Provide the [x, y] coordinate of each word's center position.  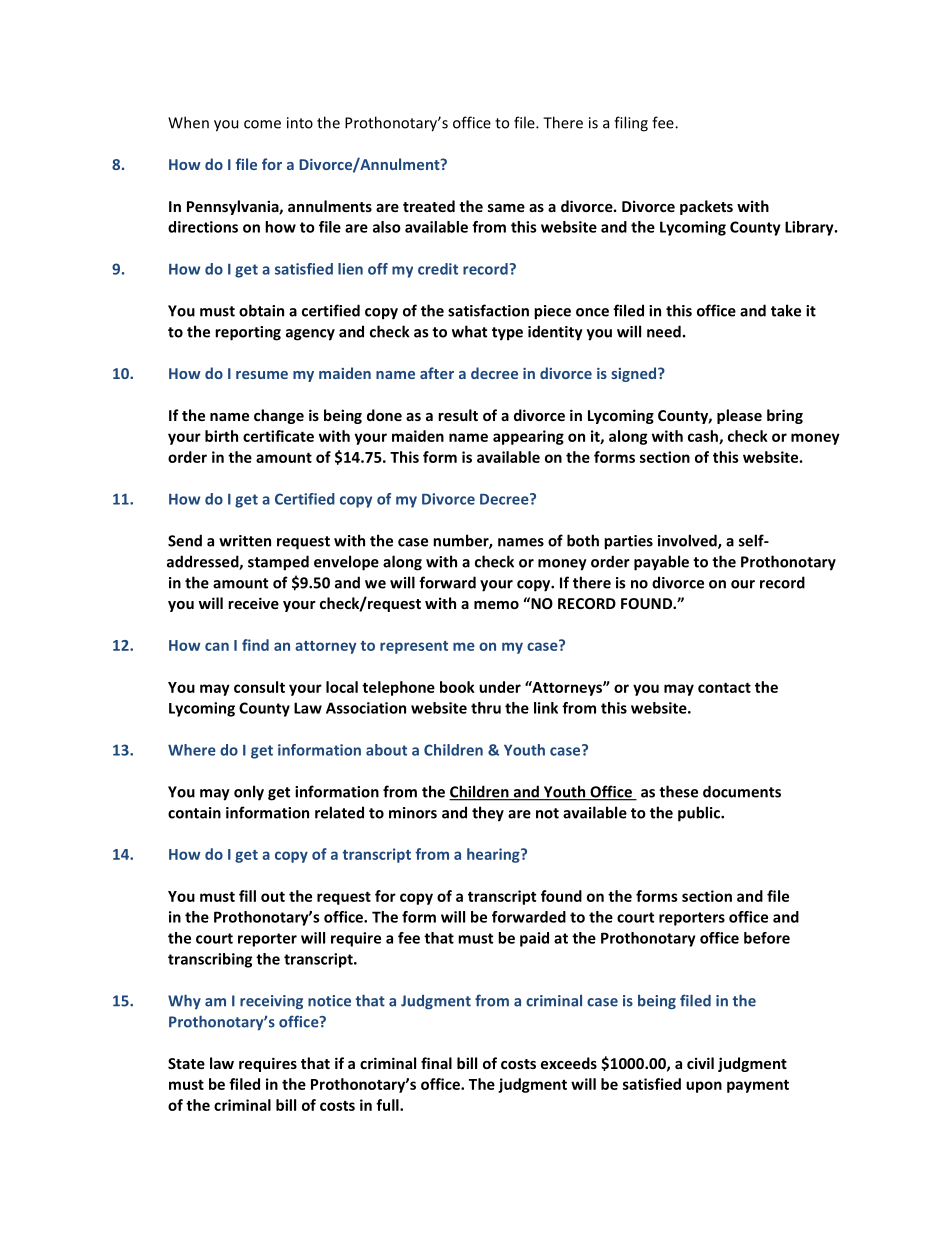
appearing [528, 437]
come [262, 124]
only [249, 793]
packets [706, 207]
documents [742, 791]
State [186, 1063]
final [436, 1063]
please [739, 416]
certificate [278, 436]
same [506, 208]
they [488, 814]
